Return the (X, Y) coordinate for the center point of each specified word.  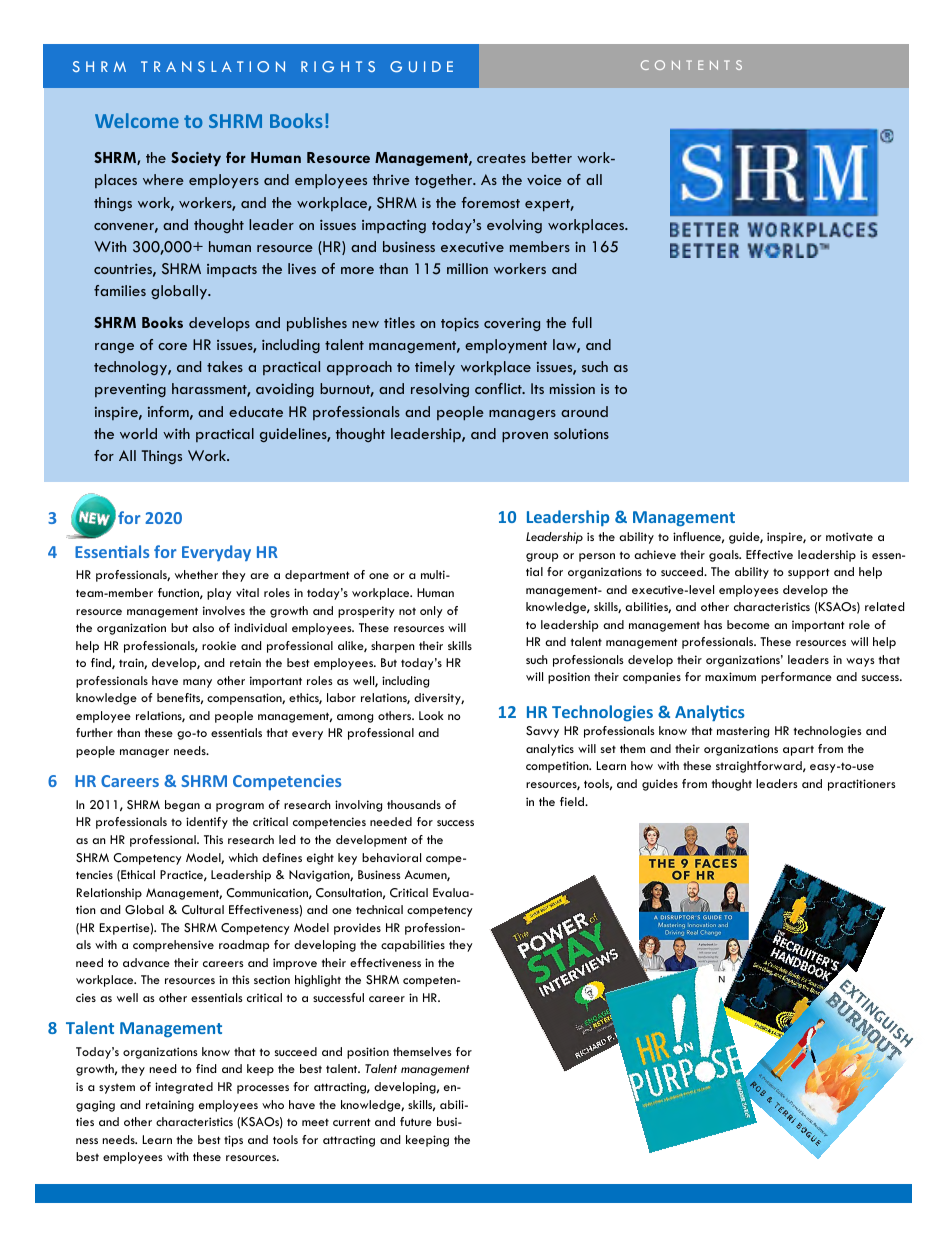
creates (501, 158)
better (552, 157)
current (351, 1122)
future (416, 1121)
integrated (184, 1088)
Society (196, 159)
